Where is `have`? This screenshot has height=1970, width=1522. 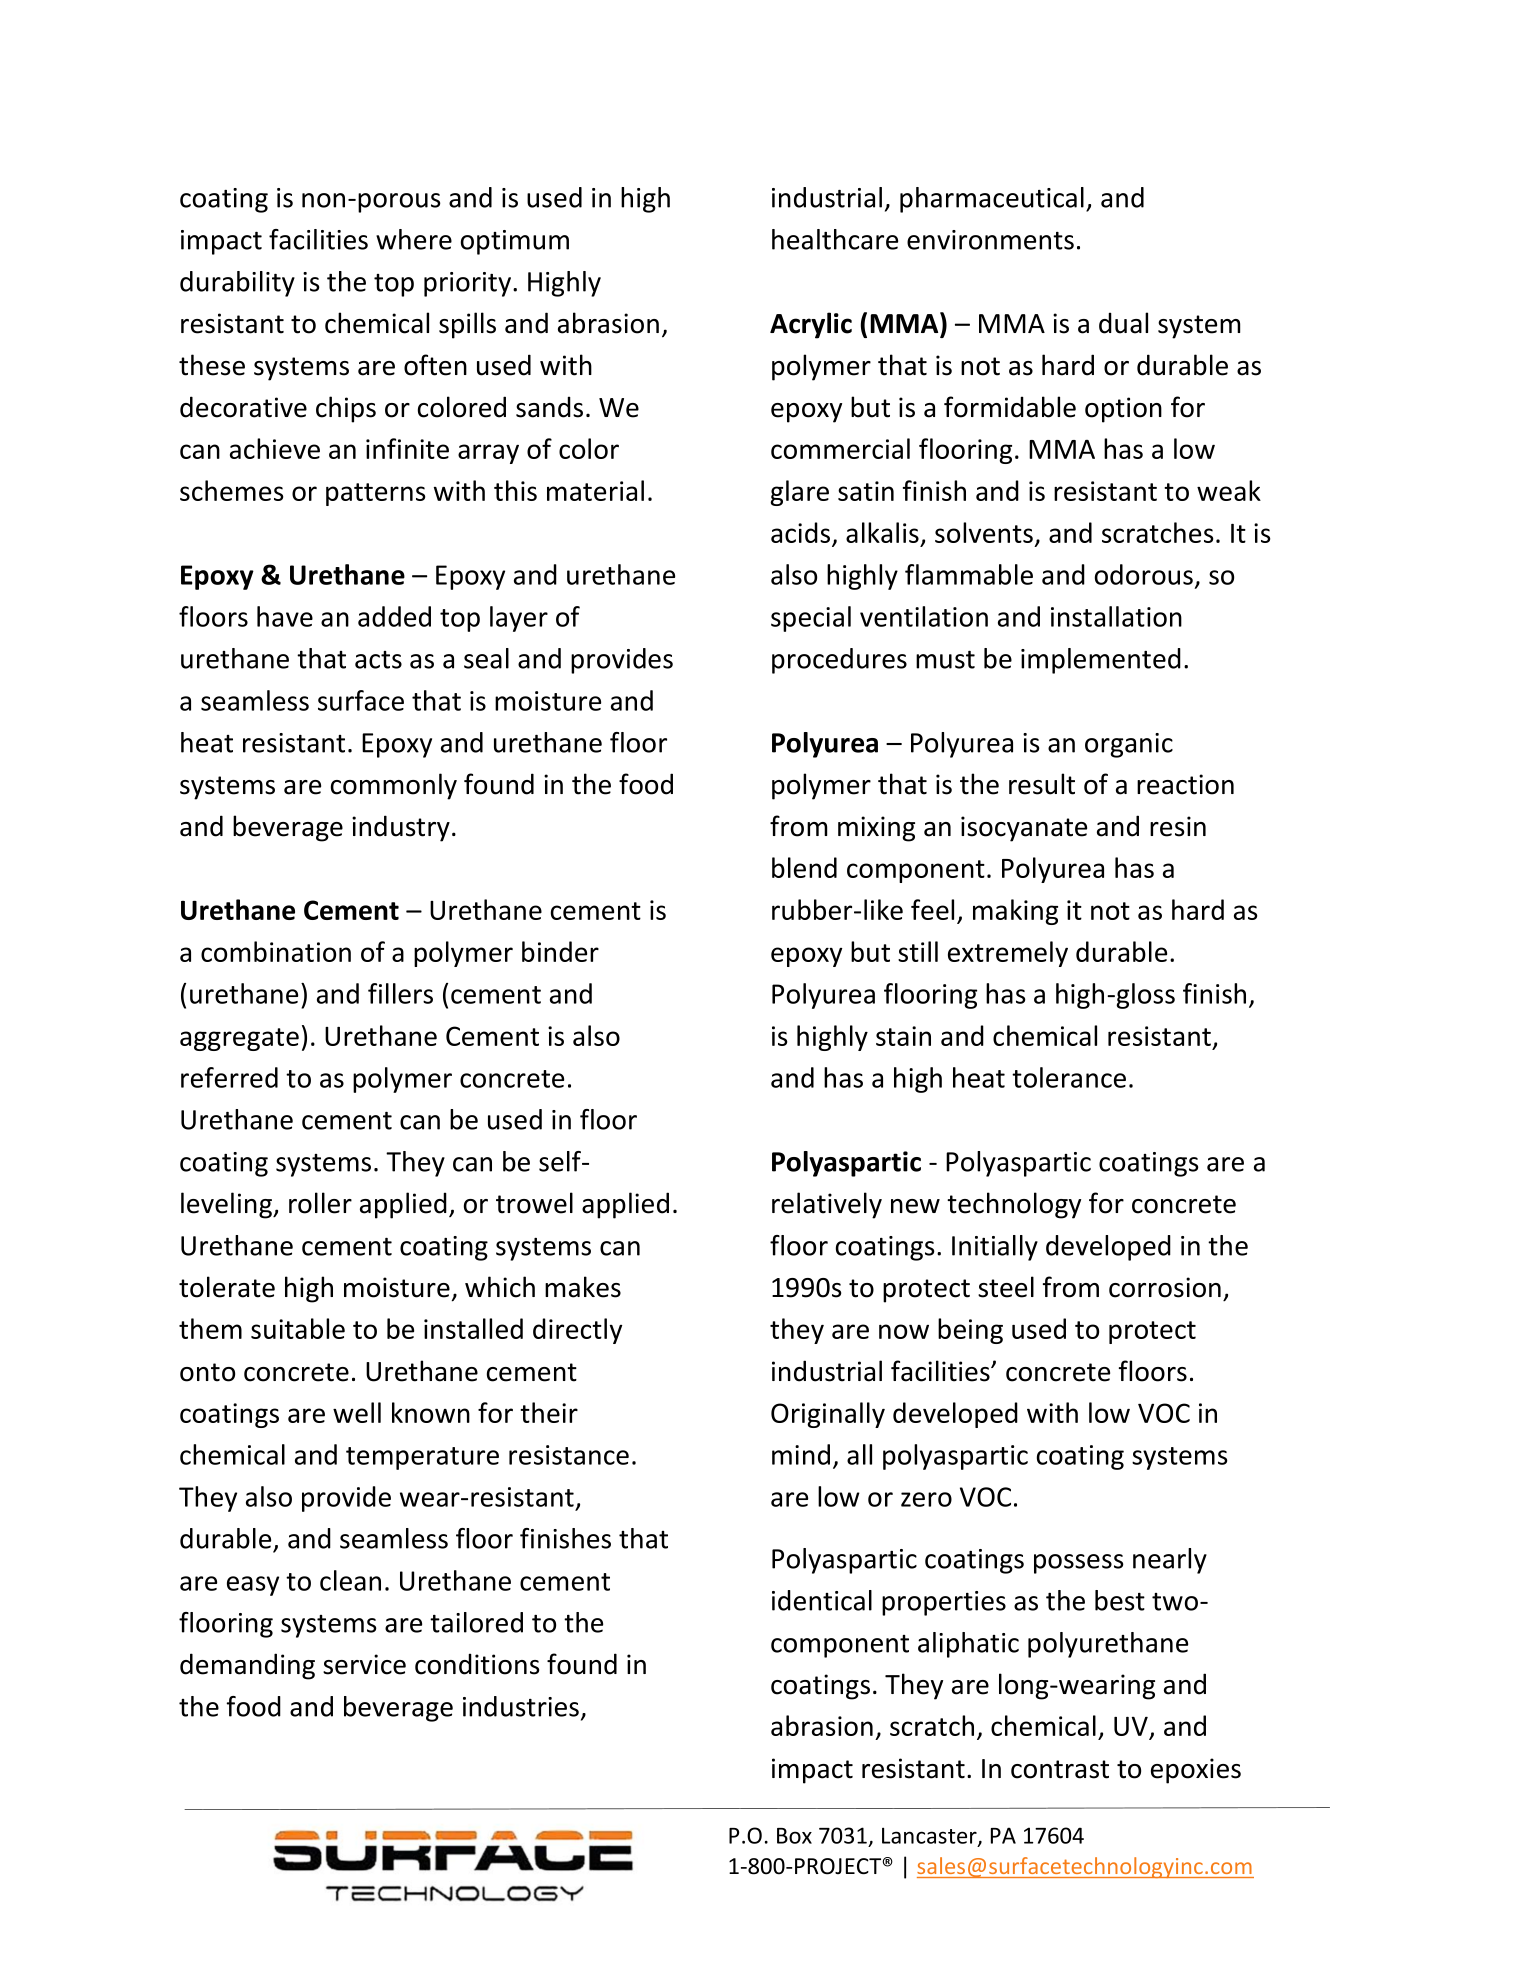 have is located at coordinates (285, 616).
